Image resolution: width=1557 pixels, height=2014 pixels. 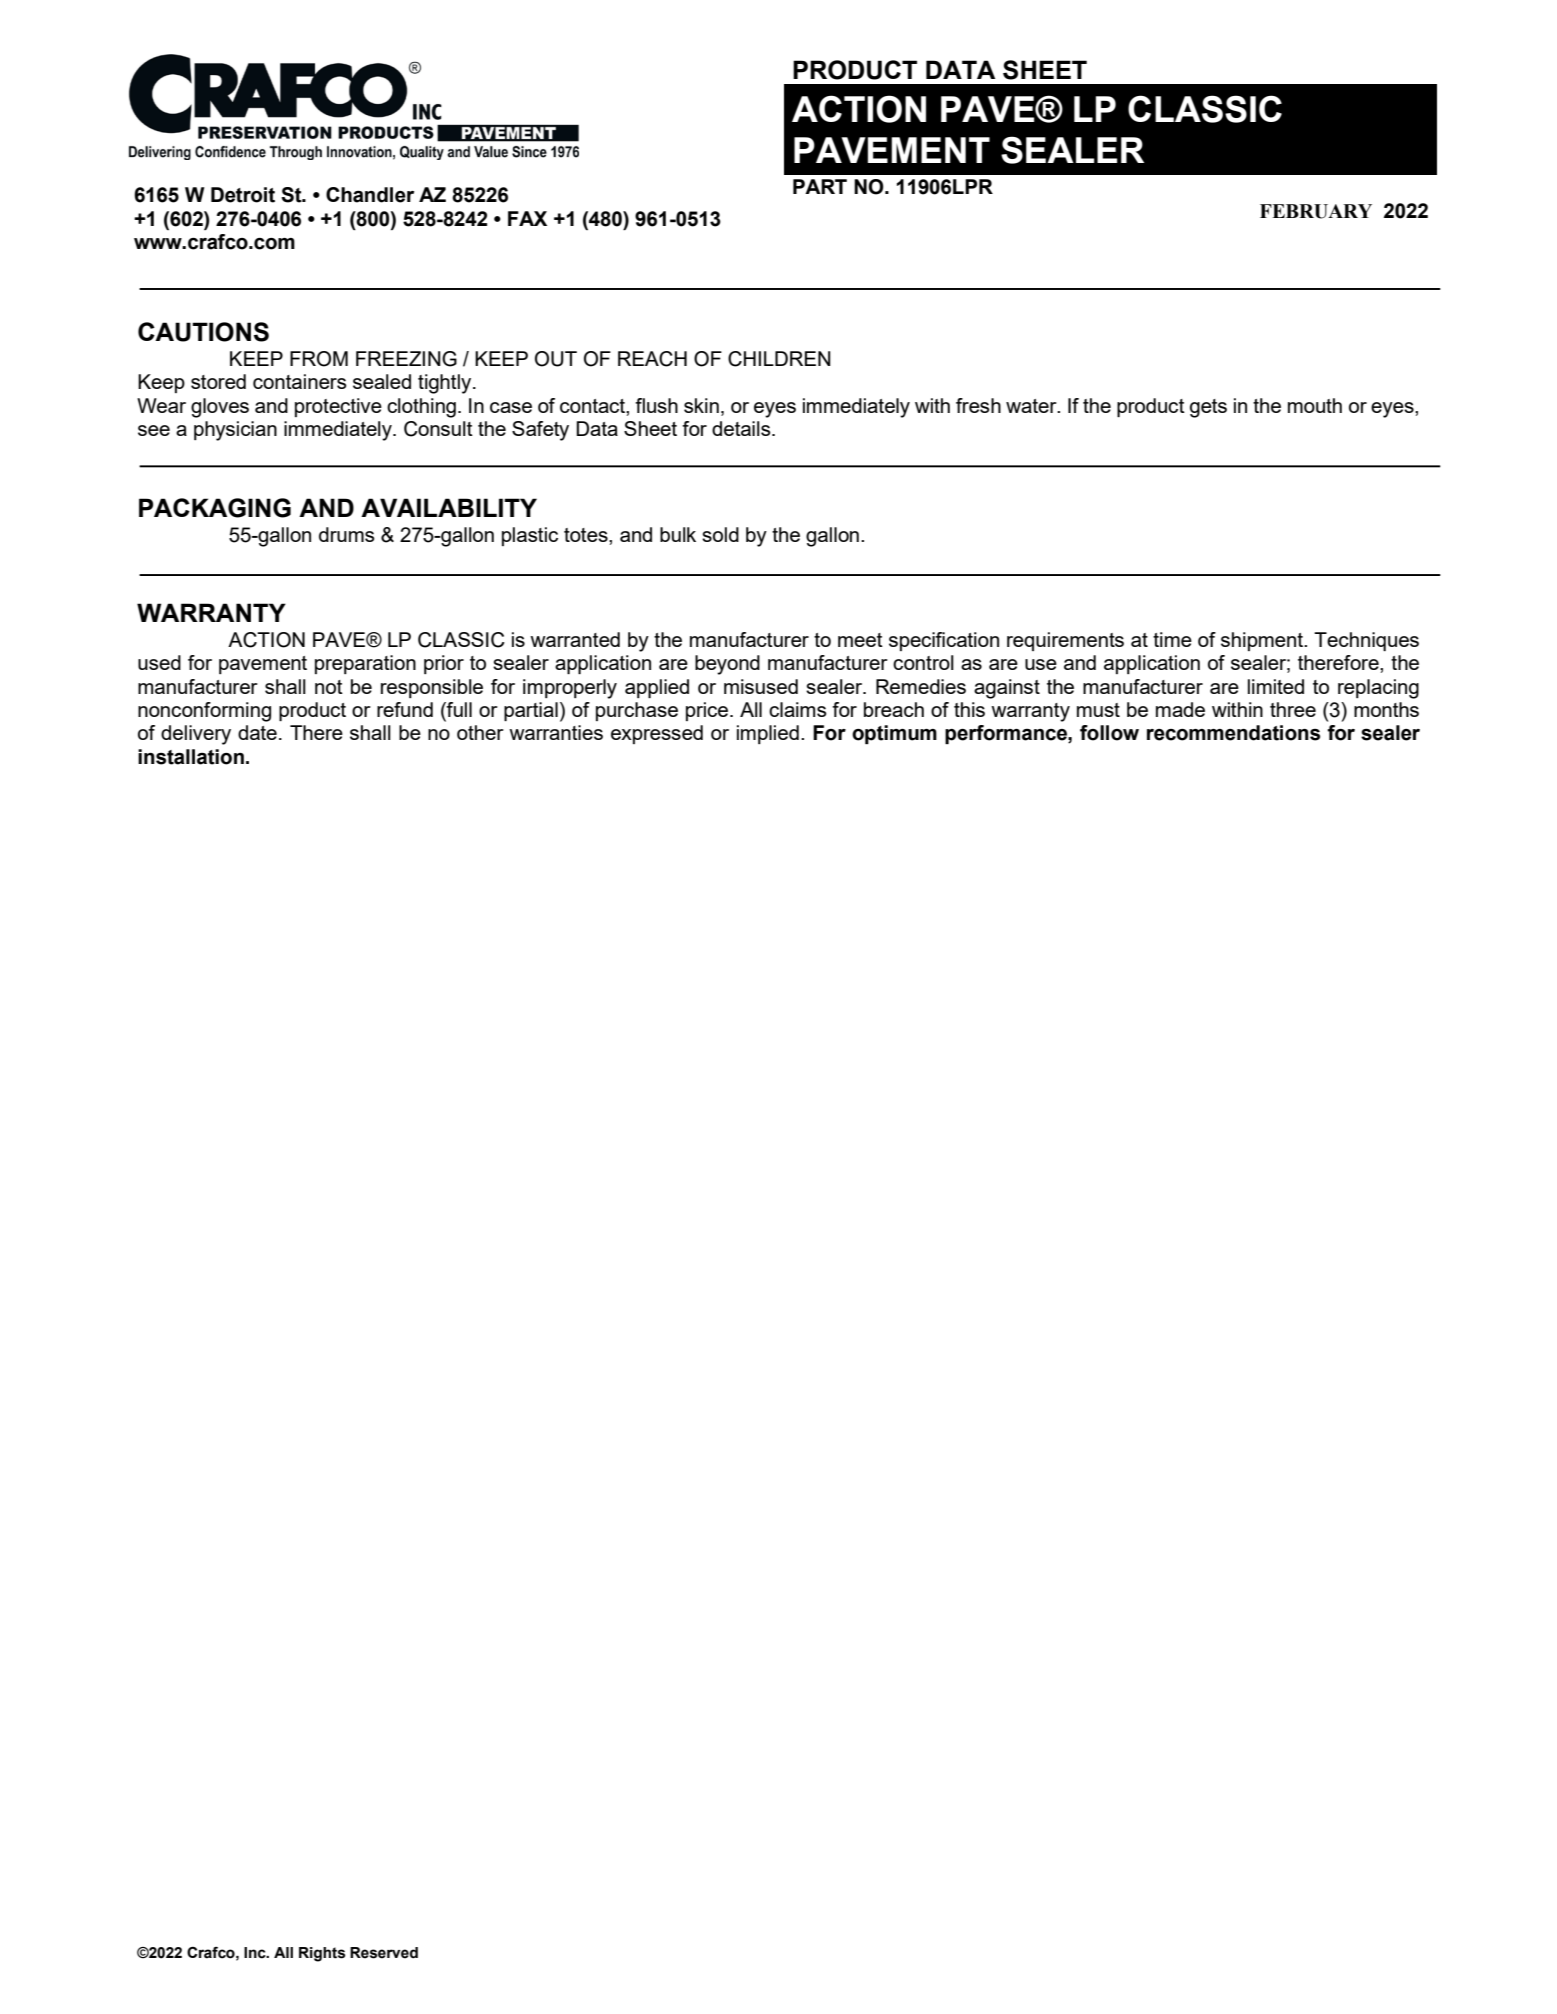 What do you see at coordinates (1316, 211) in the page?
I see `FEBRUARY` at bounding box center [1316, 211].
